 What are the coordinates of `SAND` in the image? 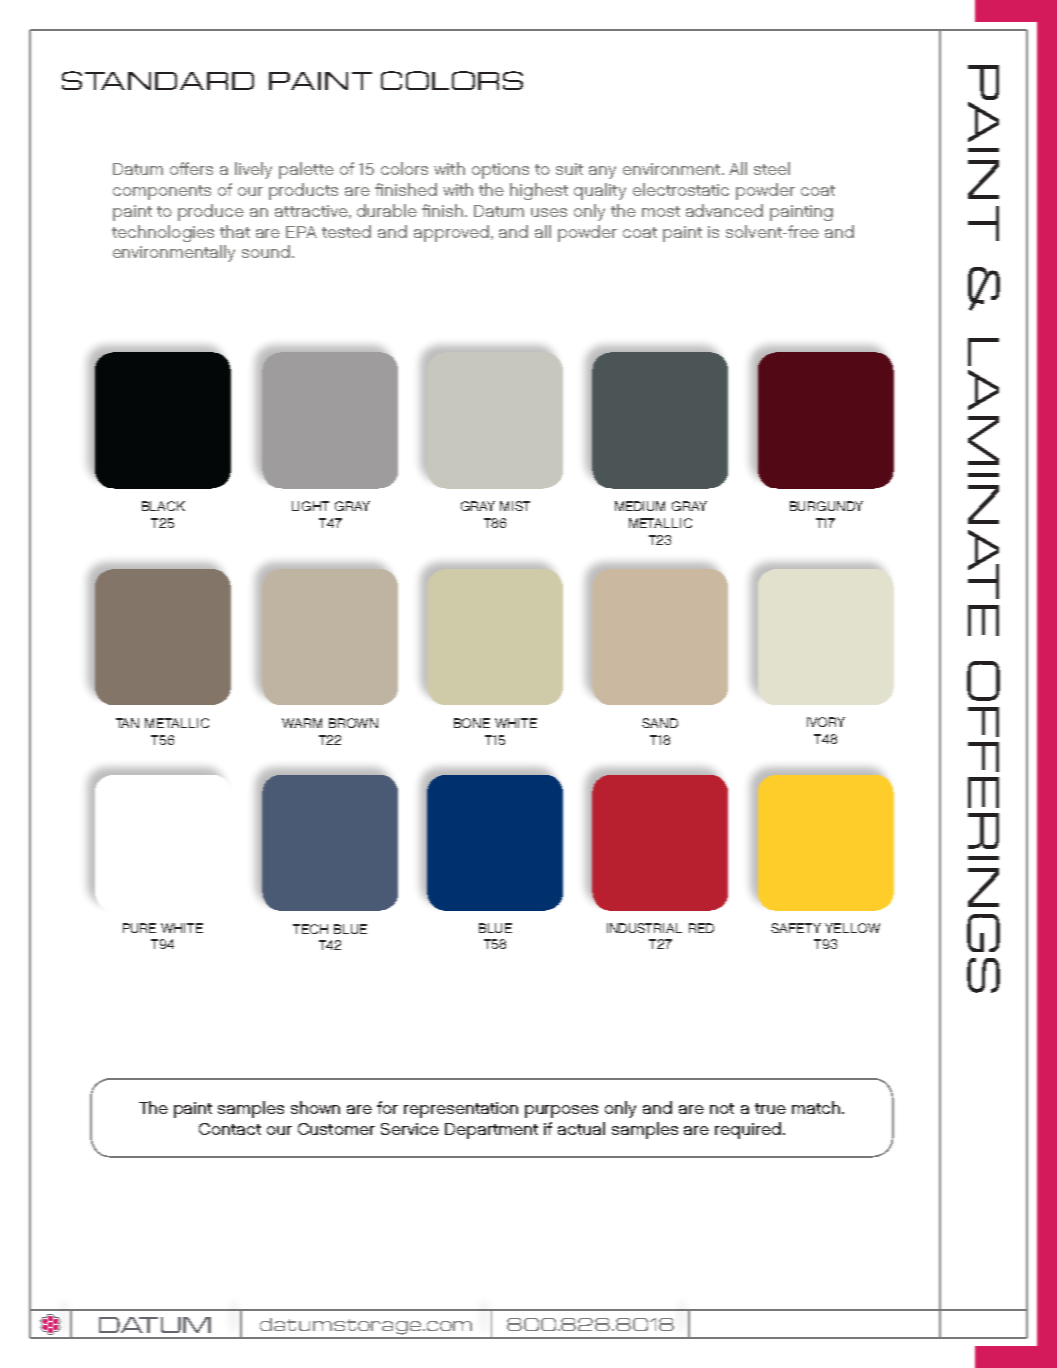 It's located at (660, 723).
